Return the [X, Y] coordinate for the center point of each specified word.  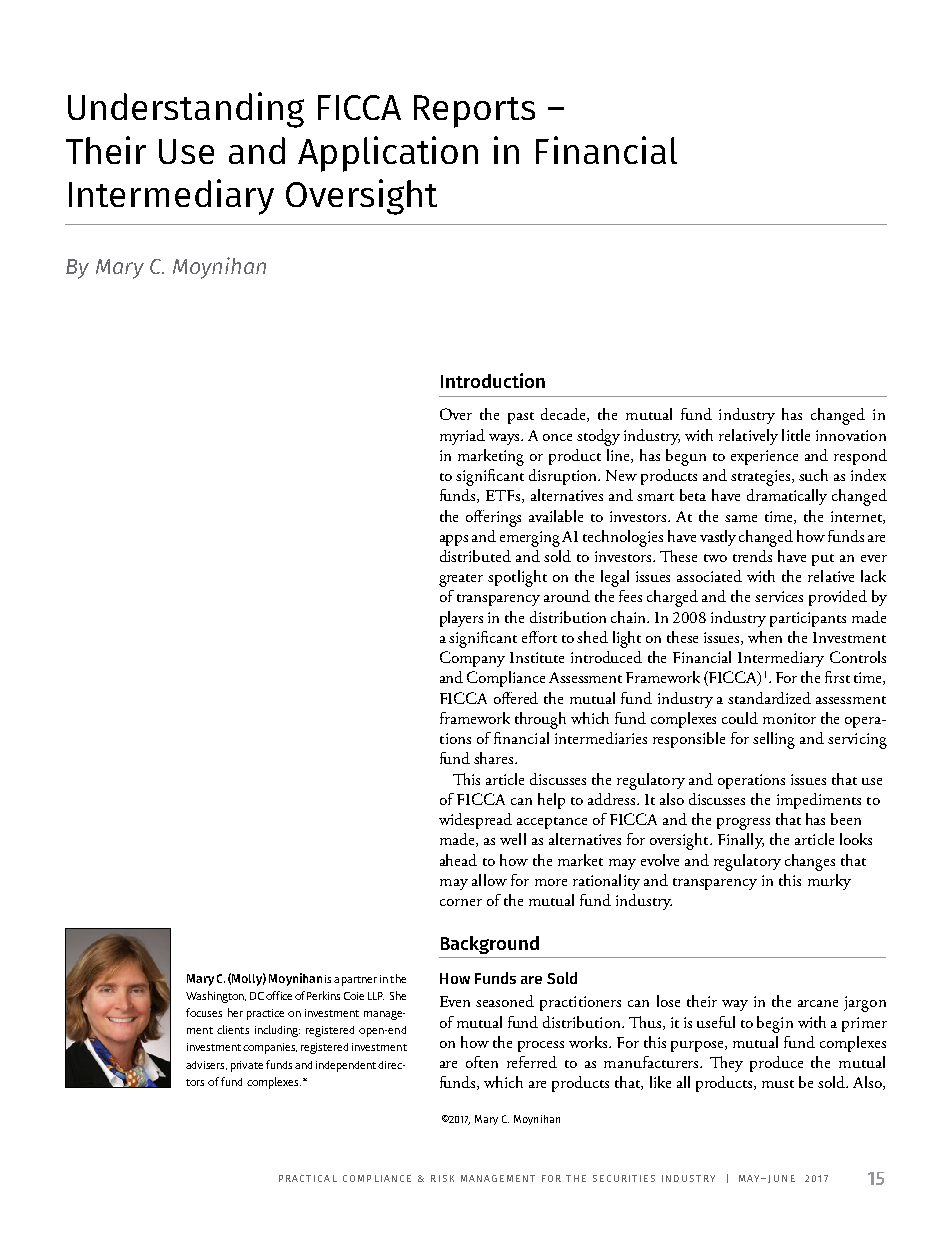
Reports [474, 111]
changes [810, 862]
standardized [769, 698]
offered [516, 698]
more [551, 882]
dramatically [787, 497]
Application [388, 154]
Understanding [186, 110]
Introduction [493, 380]
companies [270, 1048]
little [796, 435]
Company [472, 659]
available [556, 516]
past [521, 418]
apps [454, 540]
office [279, 995]
